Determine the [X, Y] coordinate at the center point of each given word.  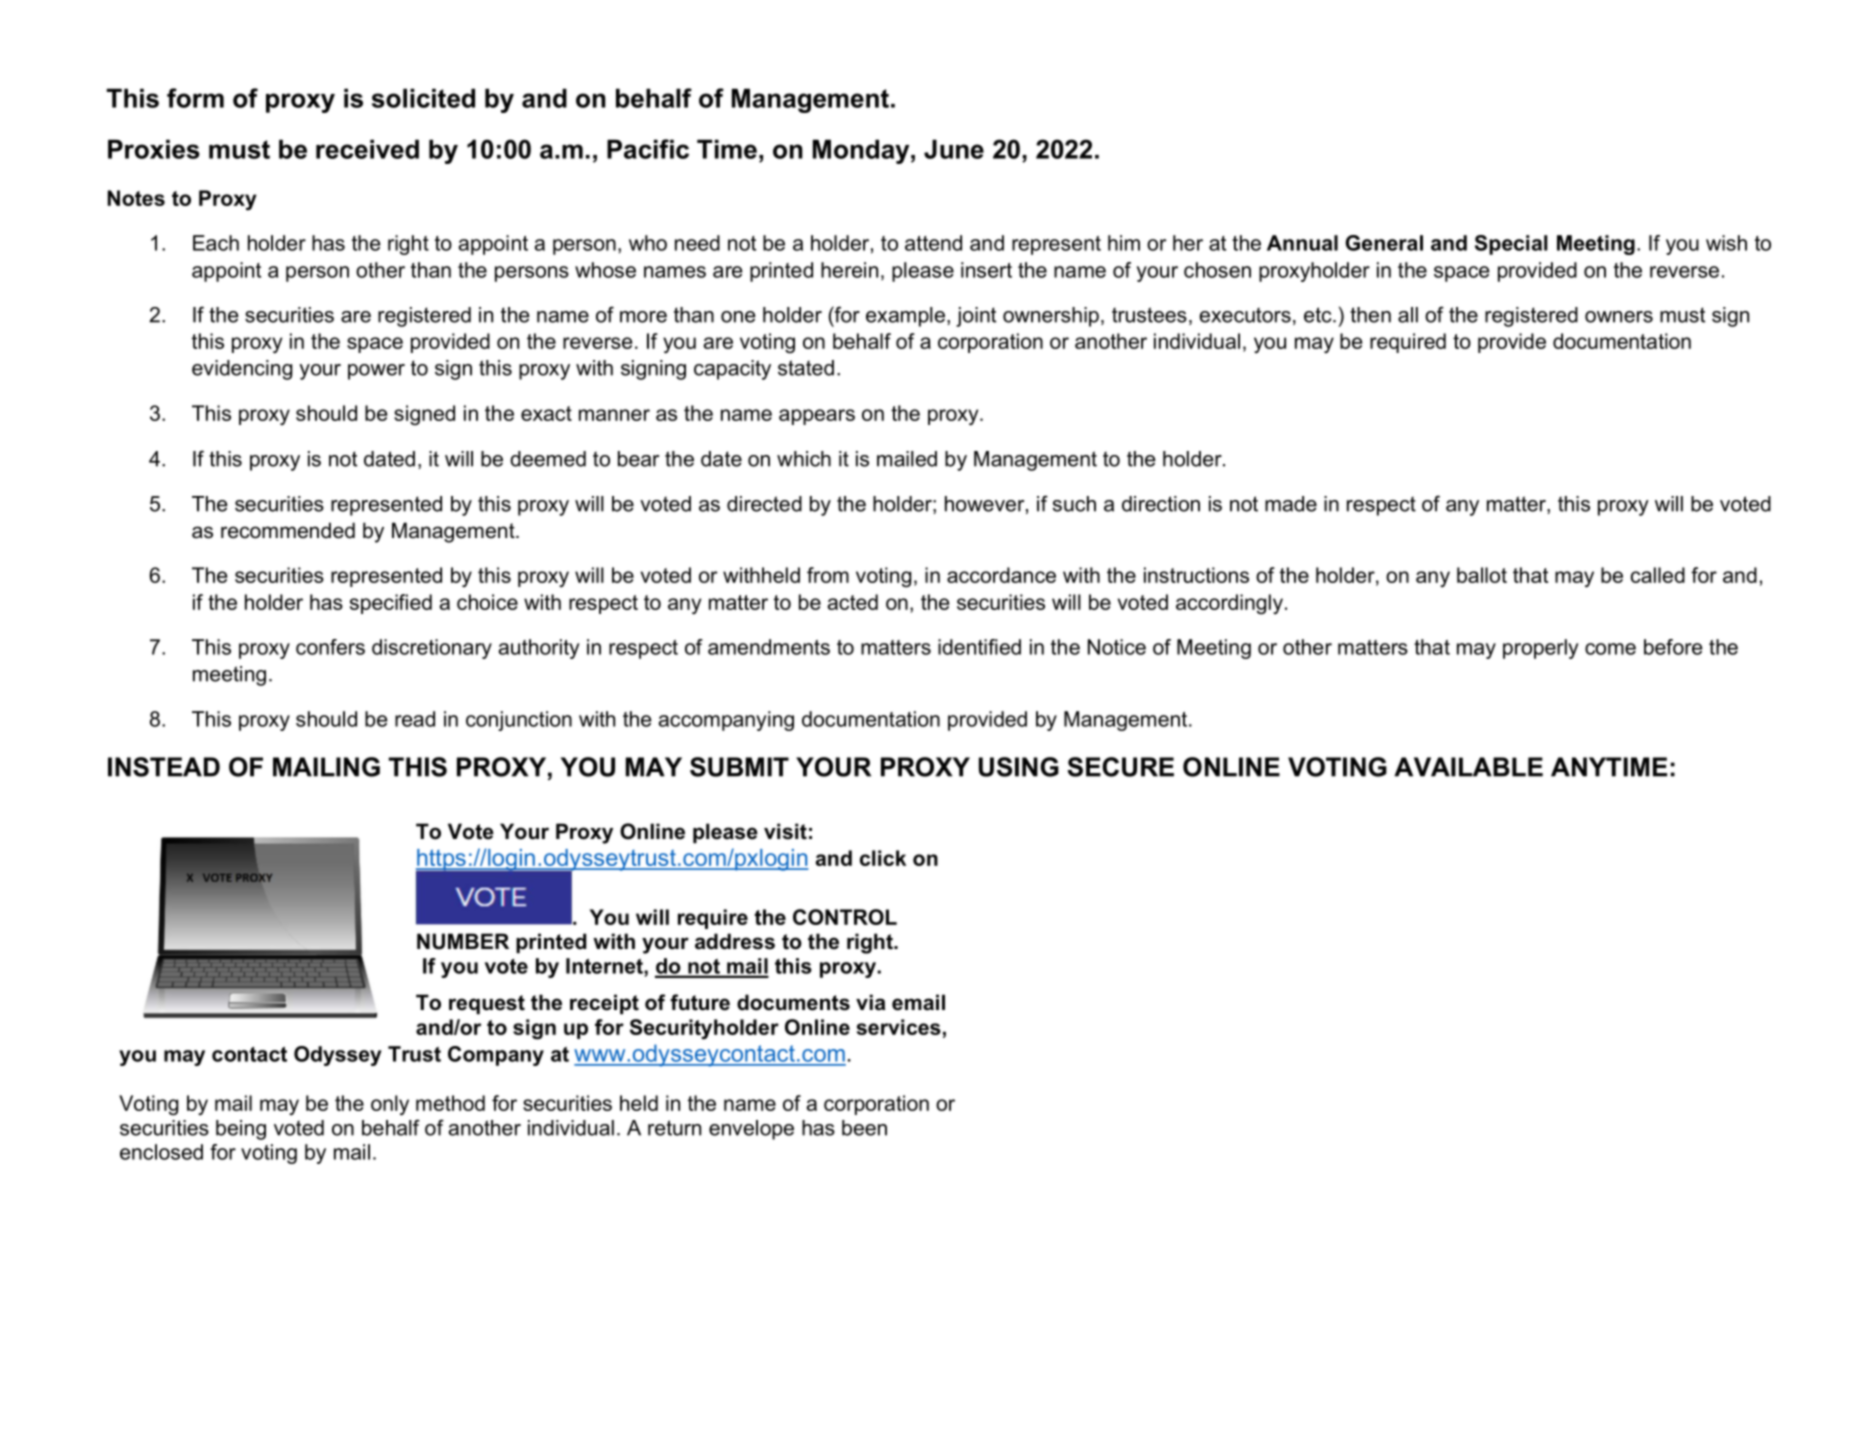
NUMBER [463, 941]
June [954, 149]
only [390, 1105]
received [367, 149]
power [376, 372]
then [1370, 315]
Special [1511, 245]
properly [1541, 649]
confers [330, 647]
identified [979, 647]
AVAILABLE [1468, 767]
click [883, 858]
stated [806, 368]
